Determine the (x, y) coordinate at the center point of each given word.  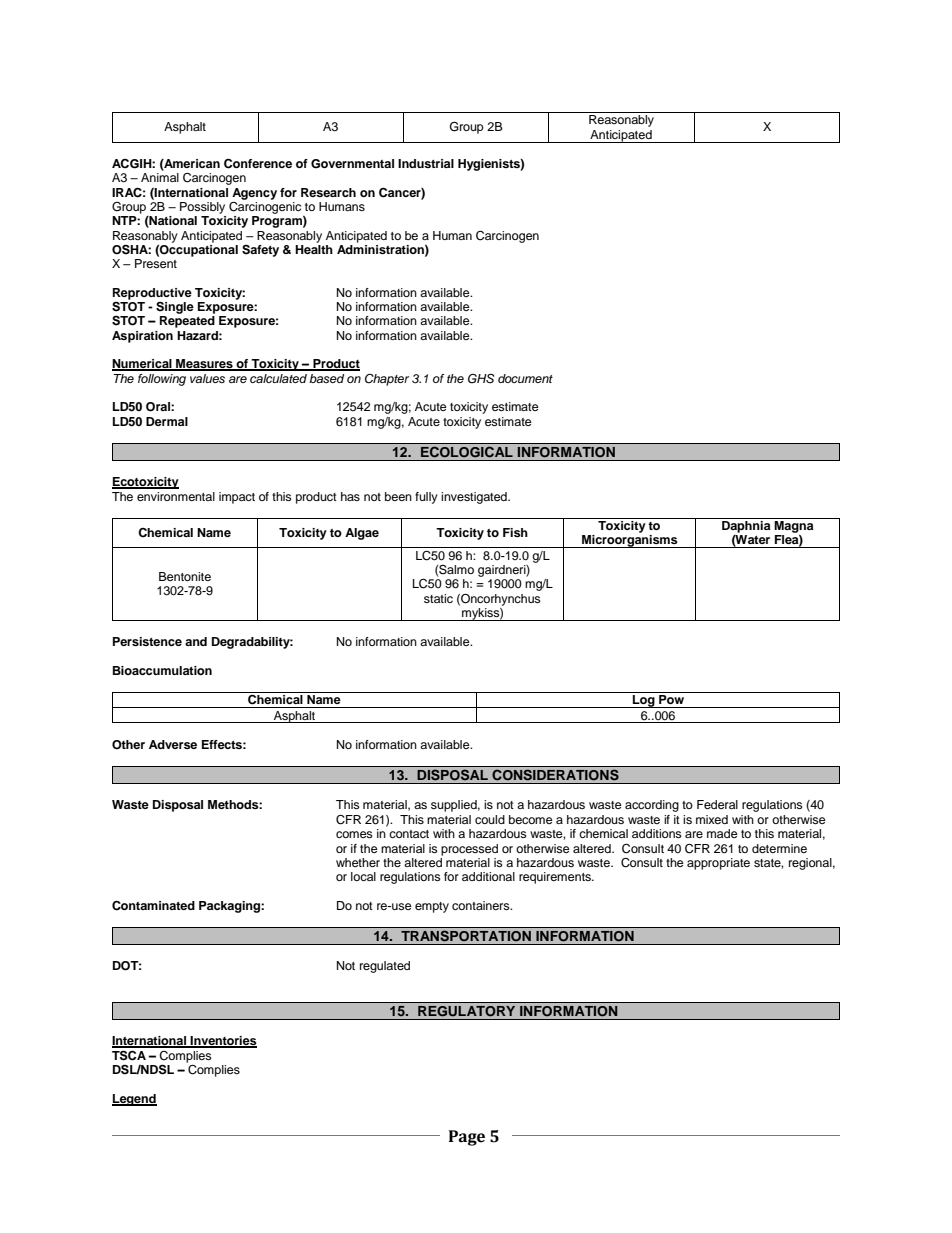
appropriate (718, 864)
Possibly (202, 208)
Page (467, 1138)
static (438, 598)
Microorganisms (630, 541)
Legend (134, 1100)
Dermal (167, 421)
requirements (556, 878)
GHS (481, 379)
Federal (717, 804)
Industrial (426, 163)
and (196, 641)
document (525, 378)
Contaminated (153, 905)
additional (488, 876)
